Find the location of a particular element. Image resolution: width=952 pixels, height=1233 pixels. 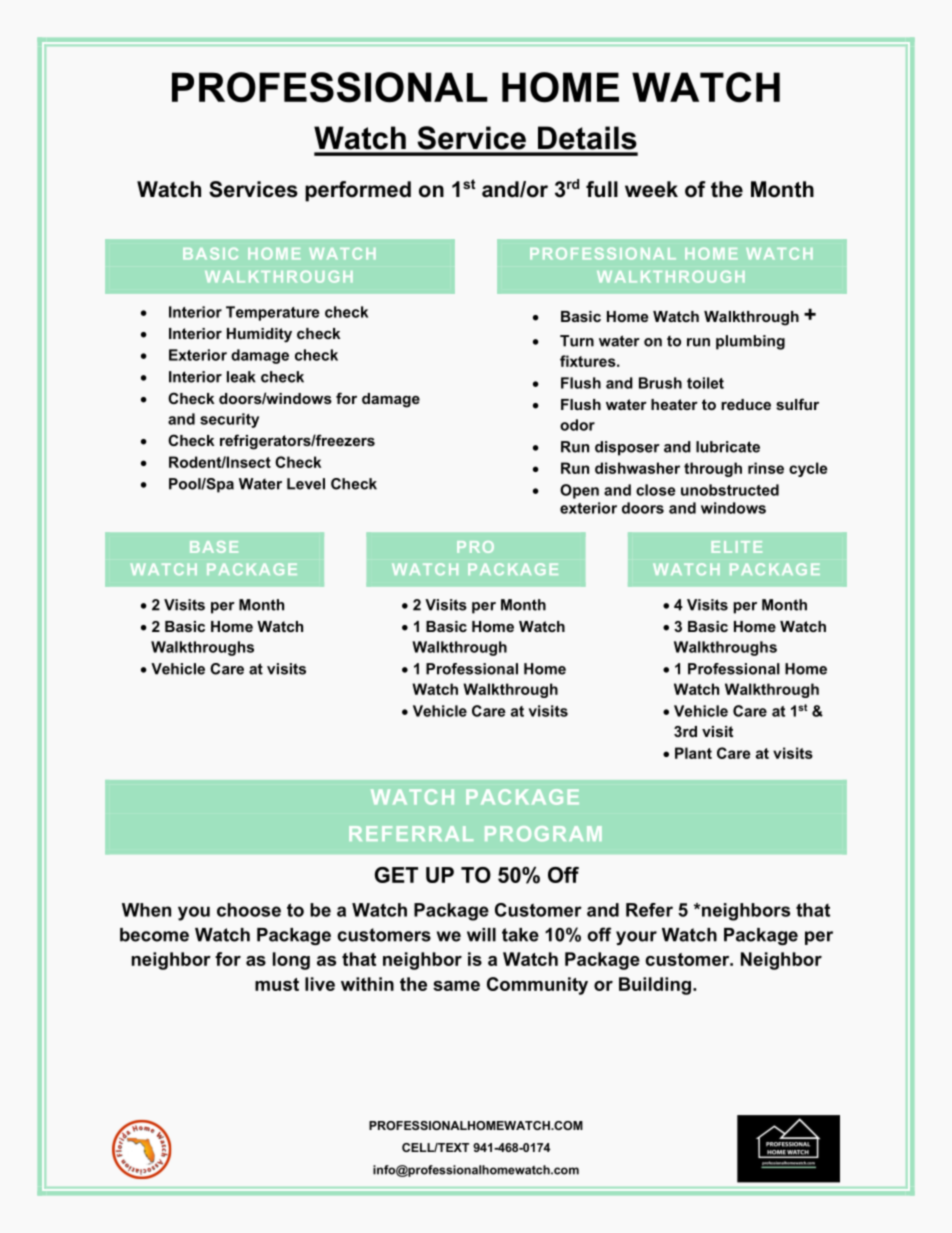

performed is located at coordinates (358, 191).
